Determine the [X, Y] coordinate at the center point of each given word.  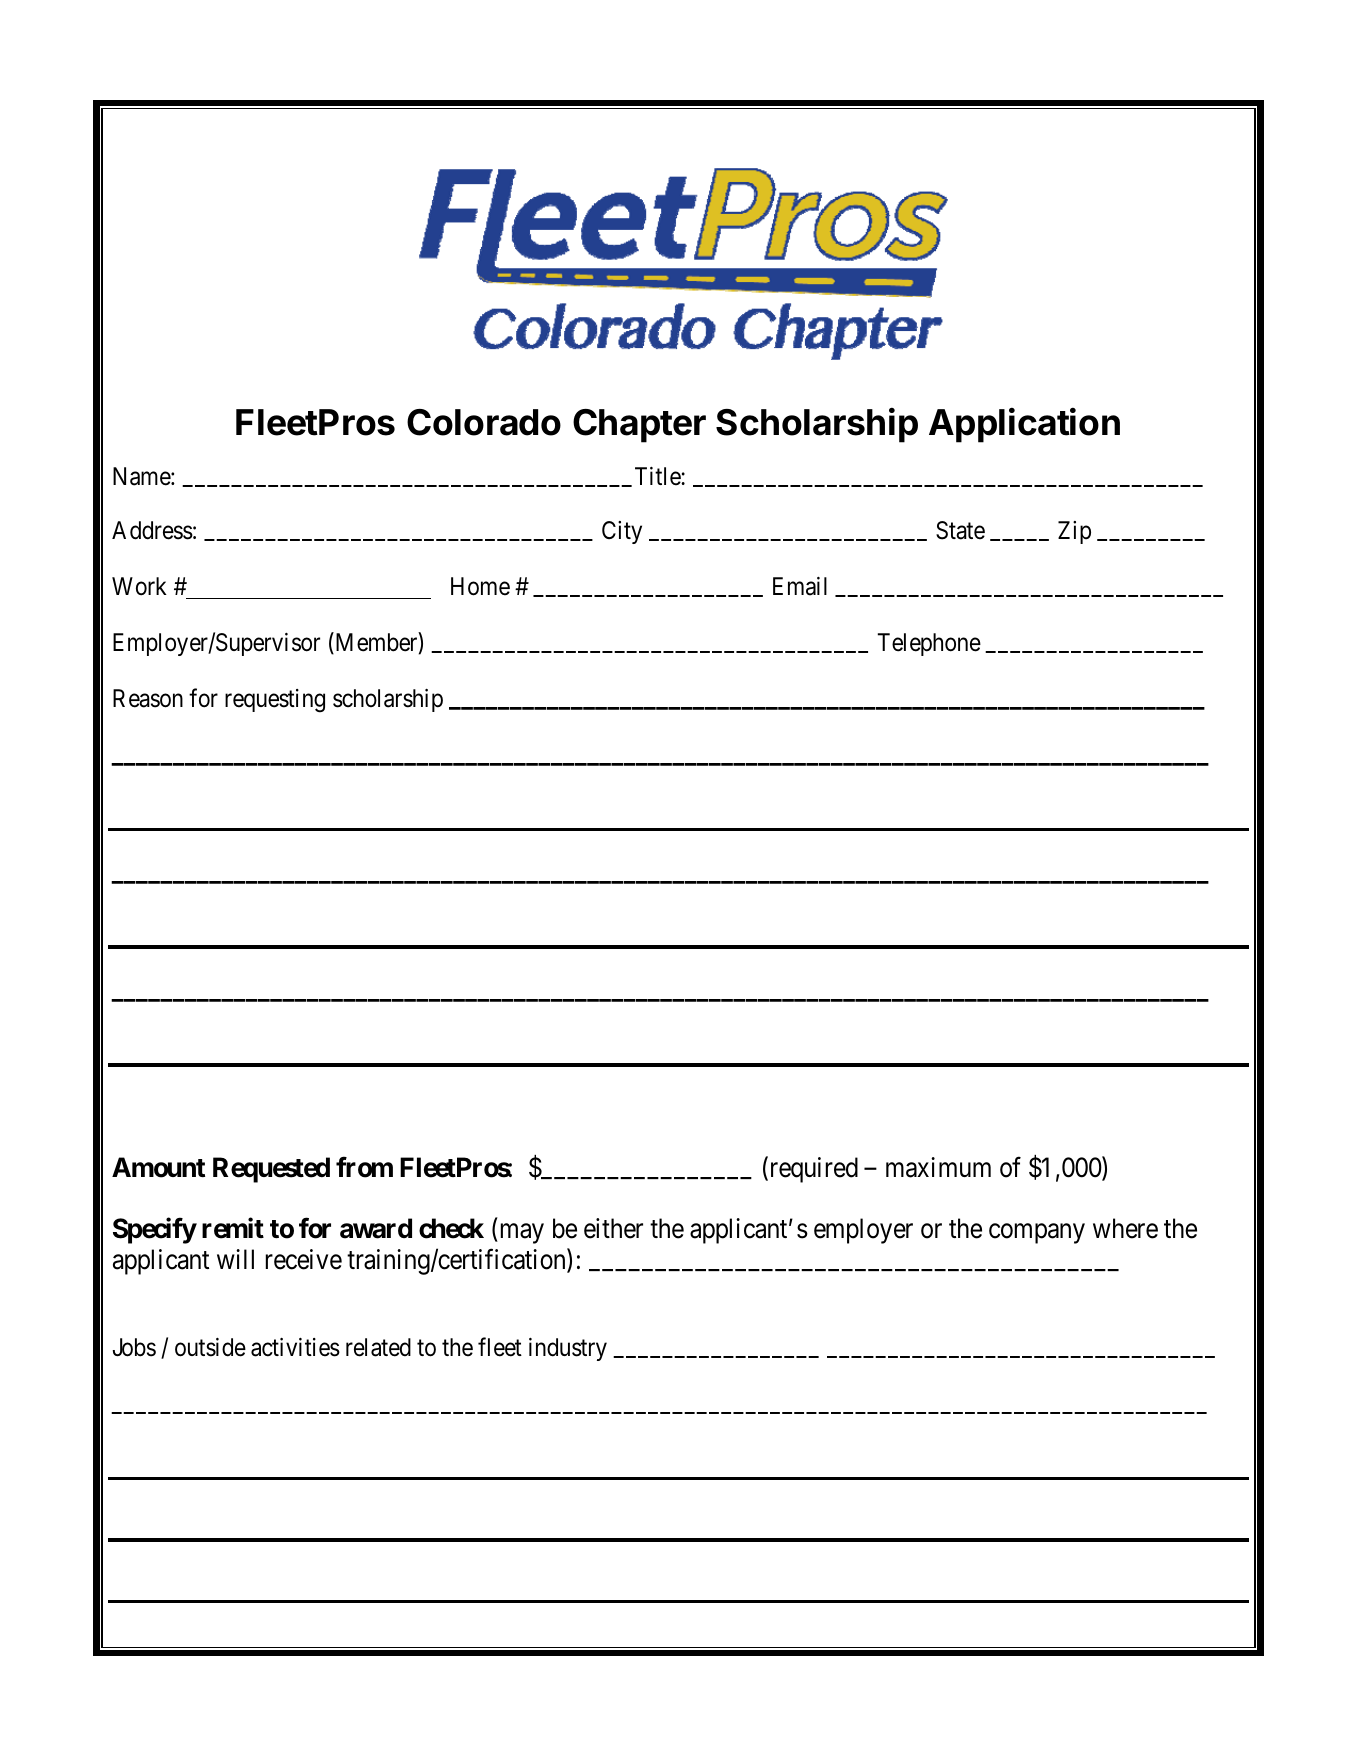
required [812, 1170]
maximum [938, 1167]
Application [1024, 425]
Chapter [639, 426]
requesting [275, 701]
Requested [271, 1170]
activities [295, 1347]
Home [480, 586]
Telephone [929, 644]
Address [152, 530]
